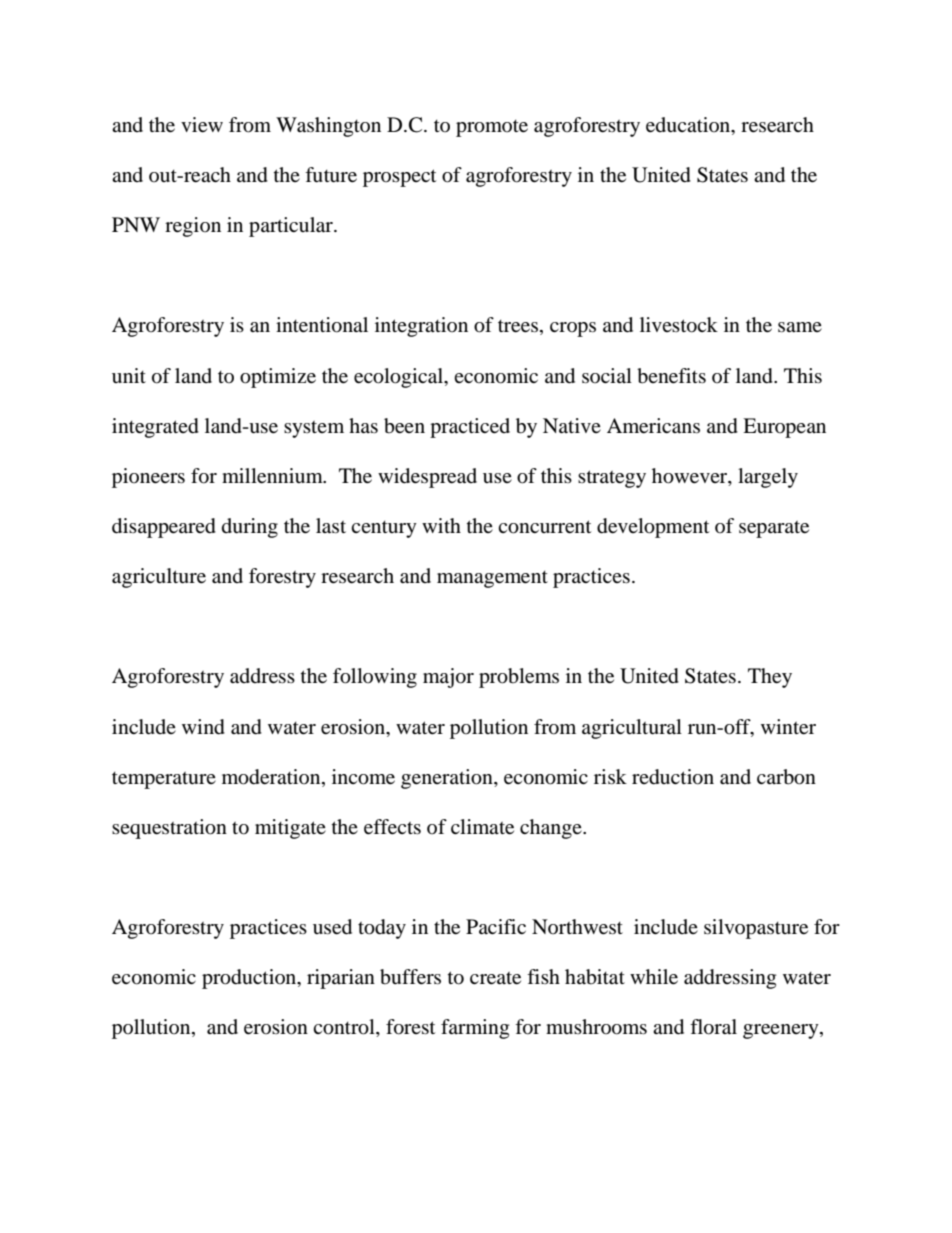  I want to click on education, so click(689, 126).
